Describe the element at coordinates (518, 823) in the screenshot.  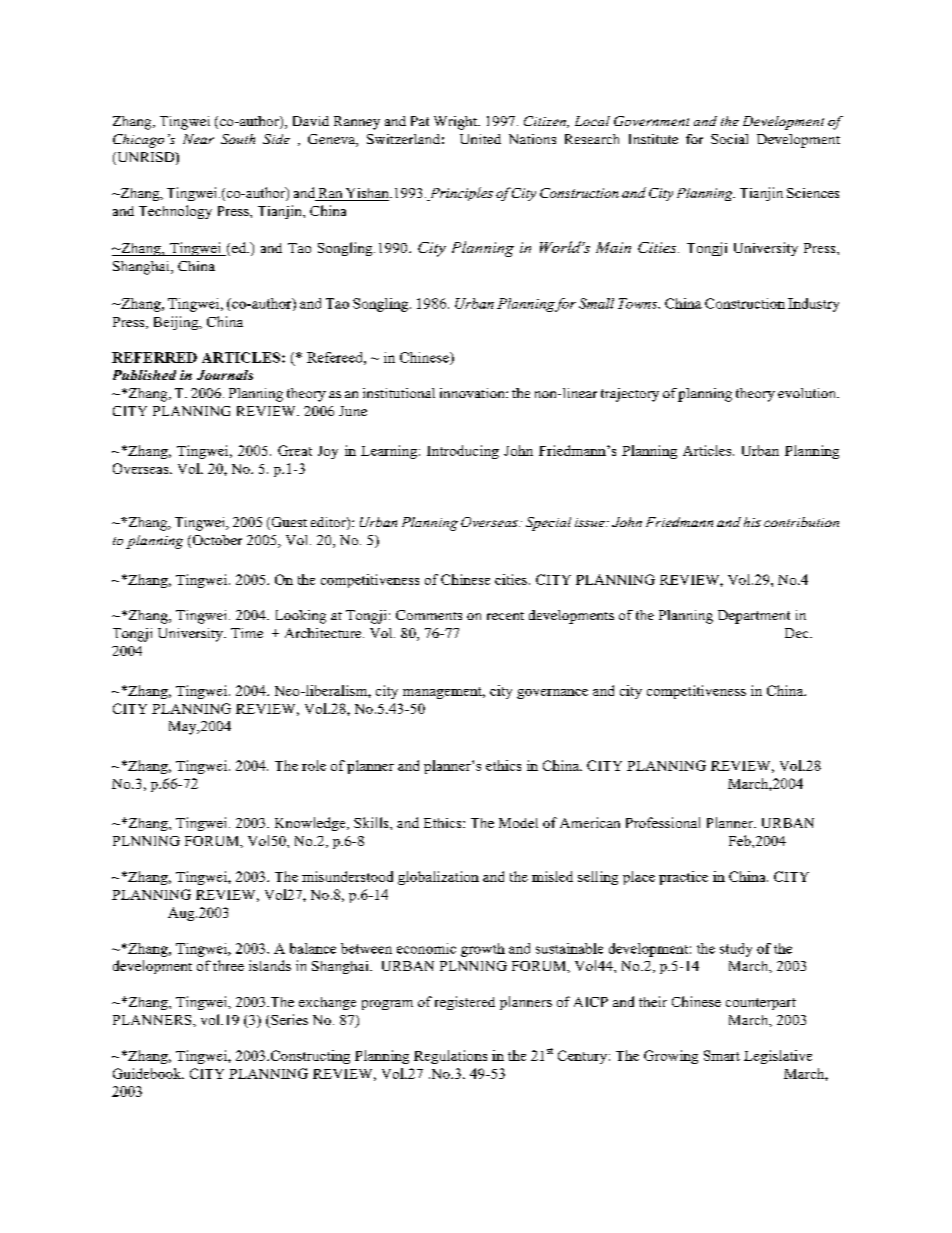
I see `Model` at that location.
